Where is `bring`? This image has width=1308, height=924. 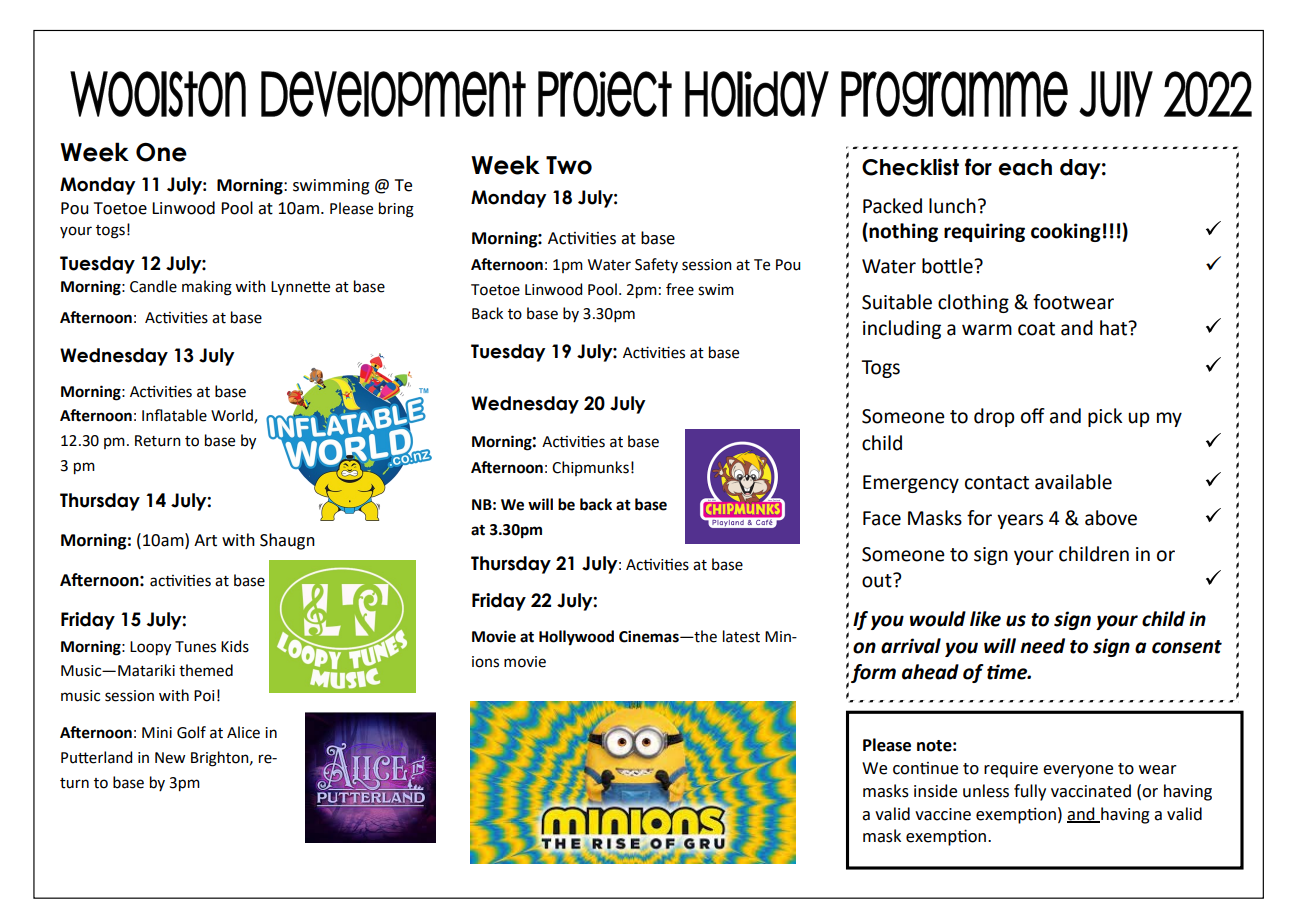
bring is located at coordinates (396, 210).
